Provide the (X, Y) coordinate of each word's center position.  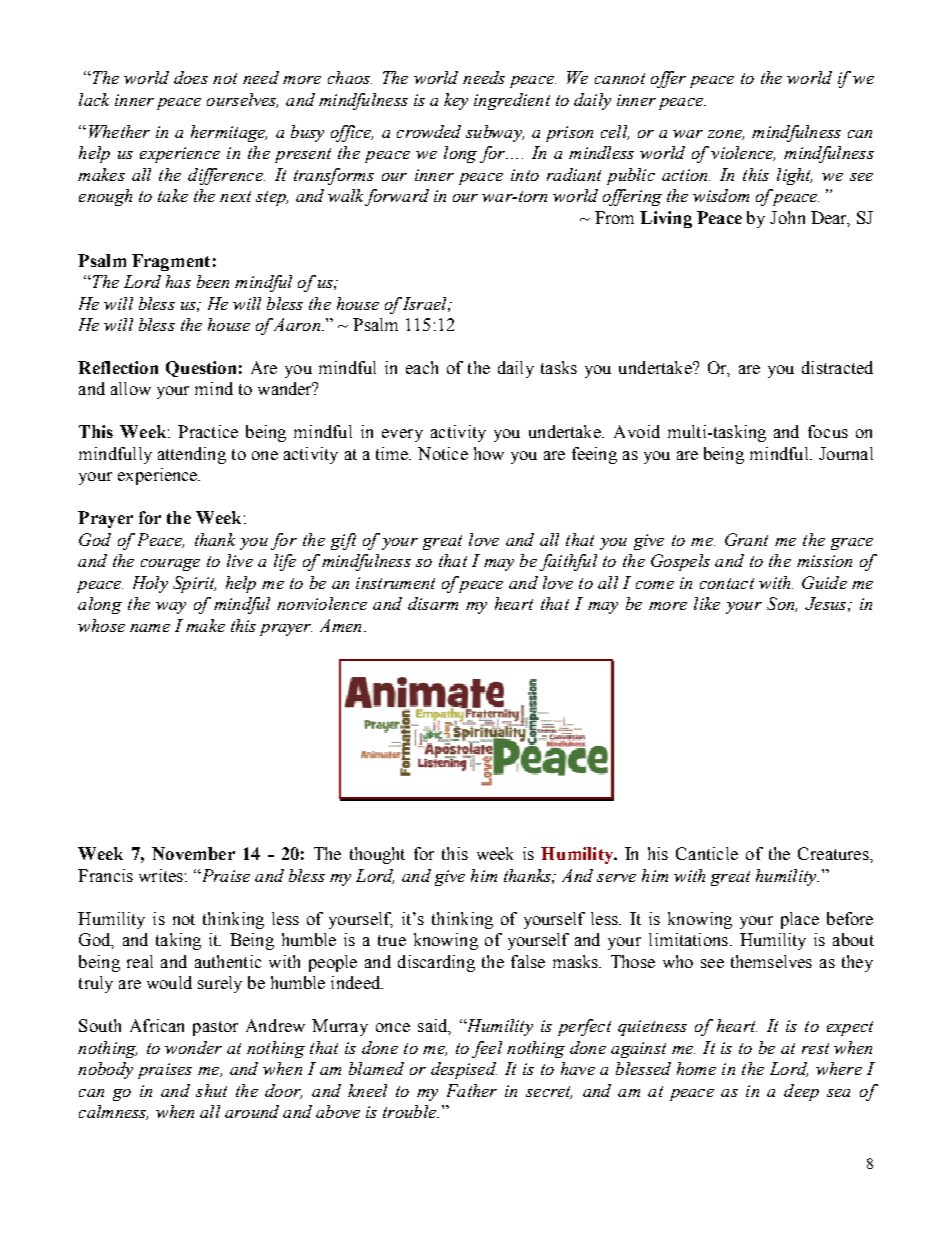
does (191, 77)
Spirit (194, 584)
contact (727, 583)
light (794, 176)
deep (801, 1092)
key (456, 101)
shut (211, 1090)
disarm (433, 603)
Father (472, 1090)
